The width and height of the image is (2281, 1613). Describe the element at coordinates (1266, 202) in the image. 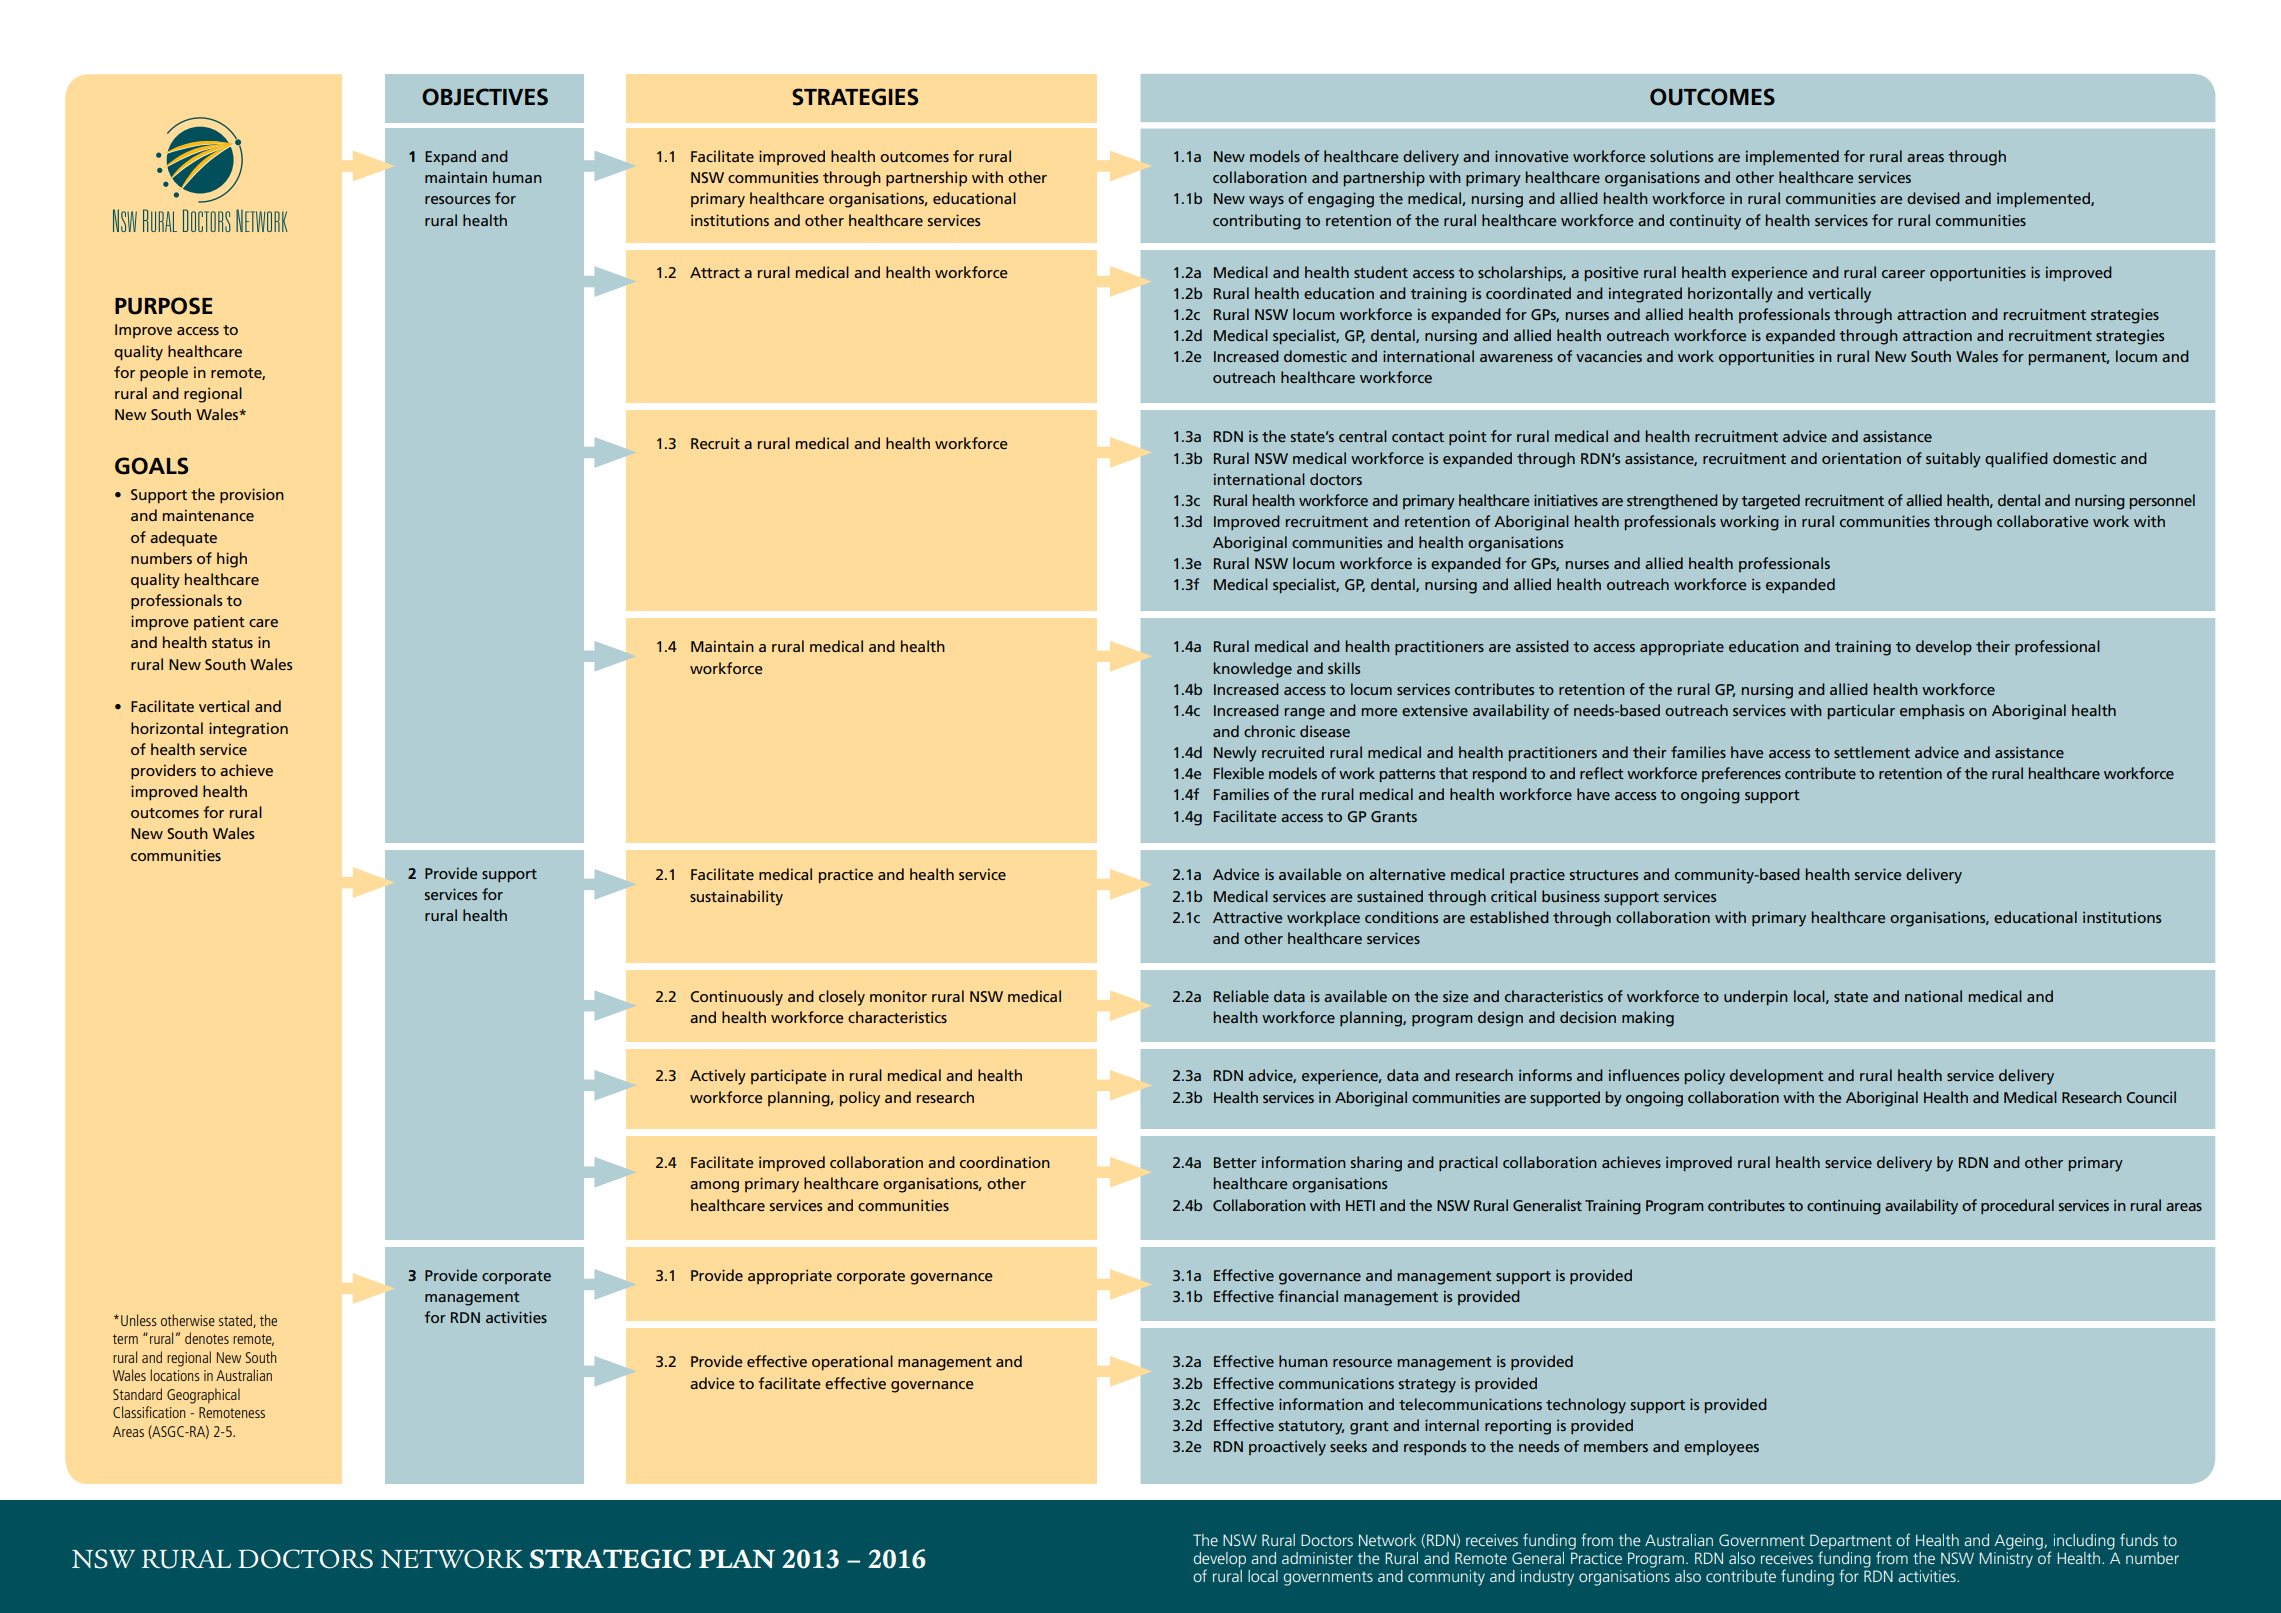

I see `ways` at that location.
